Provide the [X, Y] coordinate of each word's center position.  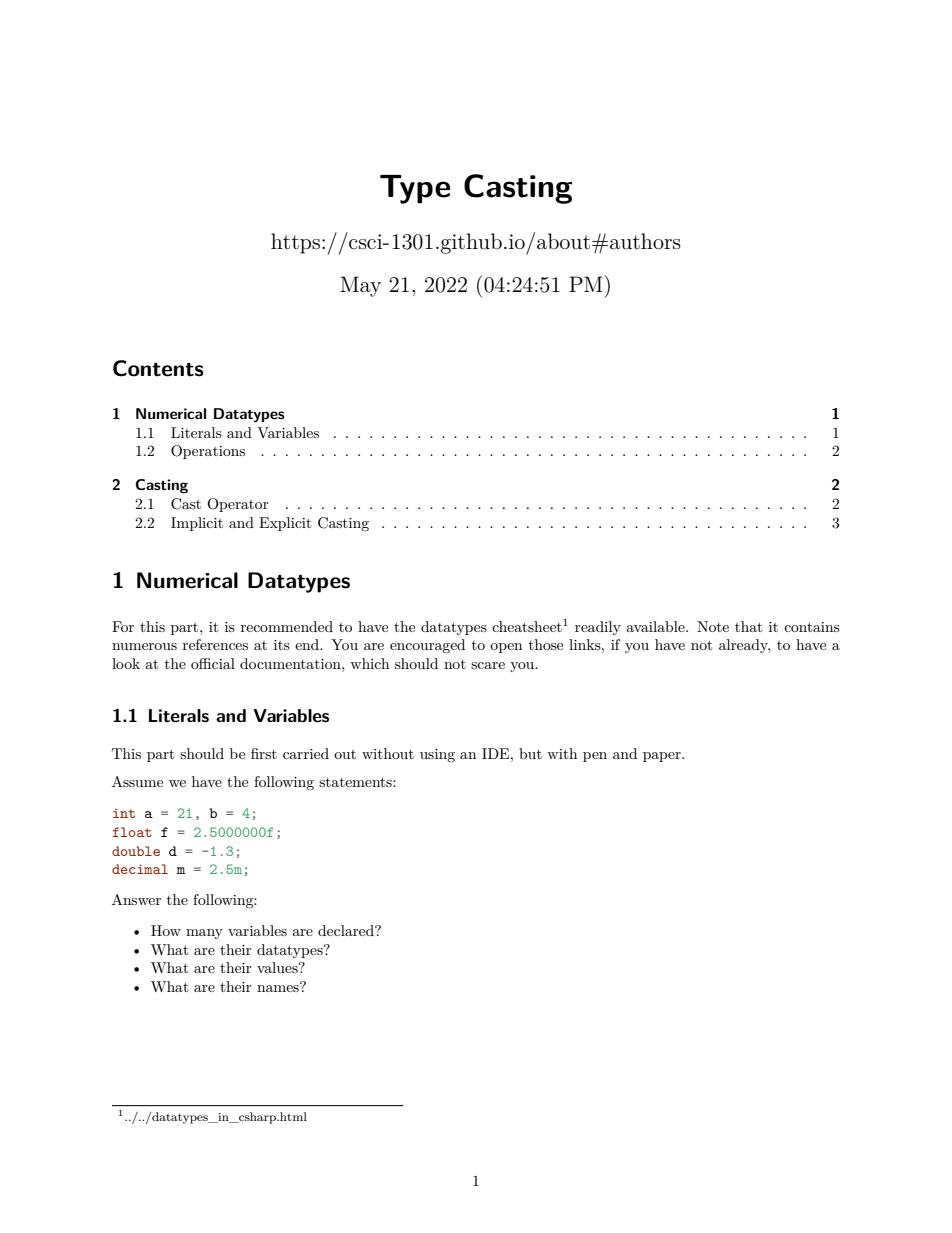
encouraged [427, 646]
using [437, 755]
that [748, 626]
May [360, 286]
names [279, 987]
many [204, 934]
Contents [158, 368]
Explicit [285, 524]
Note [713, 626]
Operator [238, 505]
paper [663, 757]
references [215, 644]
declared [347, 930]
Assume [137, 781]
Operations [208, 452]
